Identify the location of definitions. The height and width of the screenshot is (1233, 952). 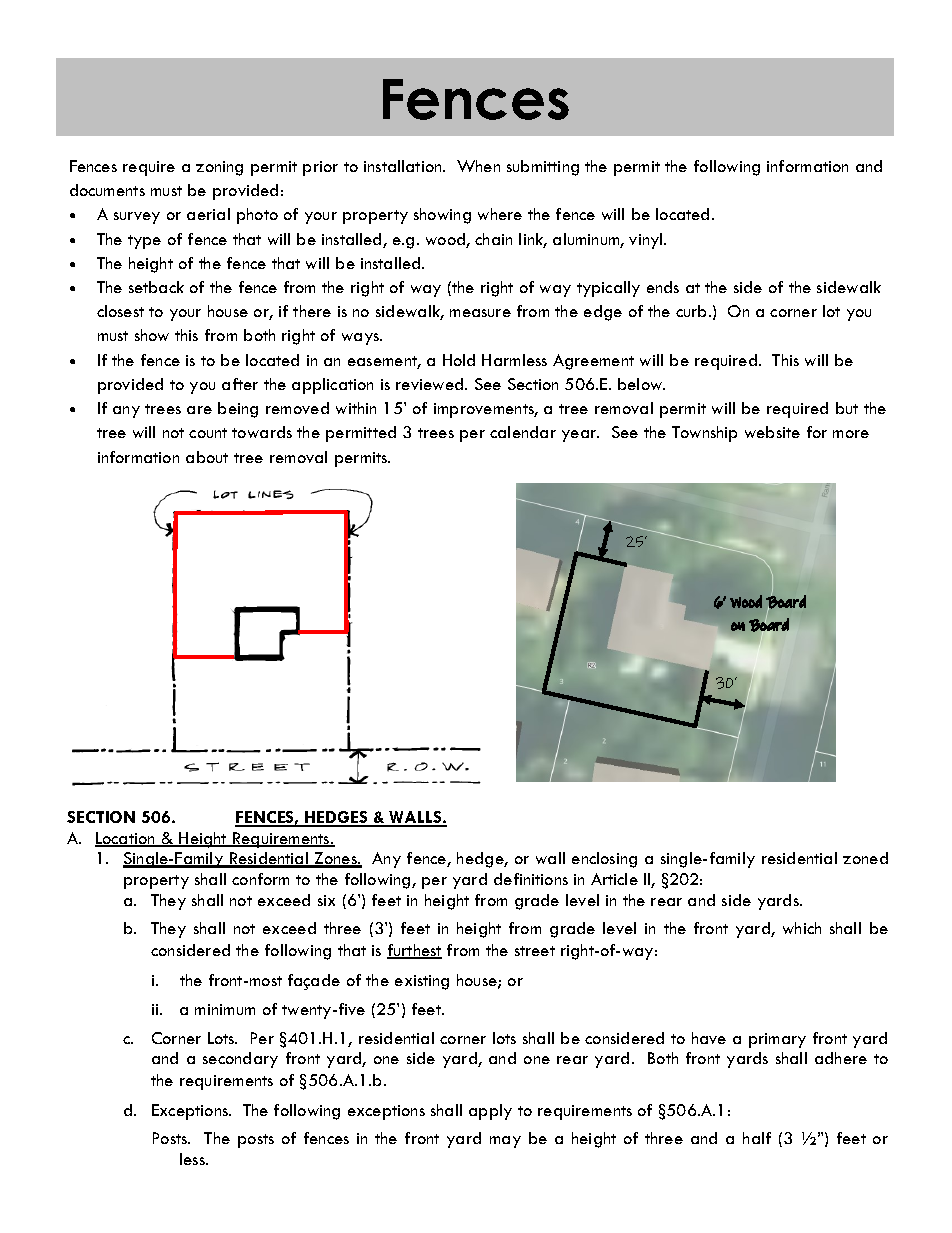
(531, 879).
